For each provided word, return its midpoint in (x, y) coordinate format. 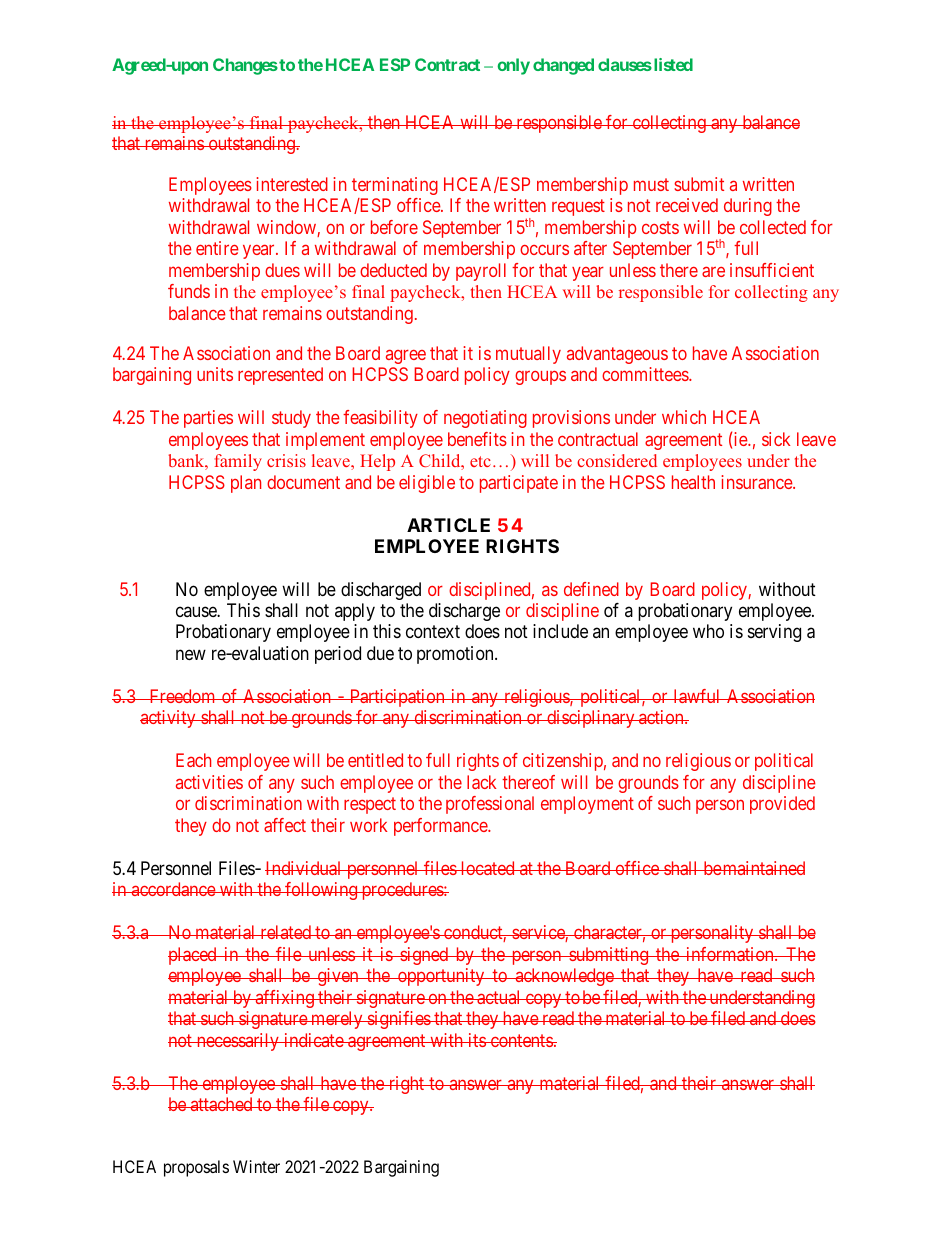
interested (292, 184)
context (433, 632)
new (191, 654)
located (488, 868)
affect (285, 825)
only (513, 66)
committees (646, 374)
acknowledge (564, 977)
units (215, 374)
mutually (528, 355)
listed (672, 64)
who (708, 631)
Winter (256, 1166)
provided (782, 805)
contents (521, 1040)
